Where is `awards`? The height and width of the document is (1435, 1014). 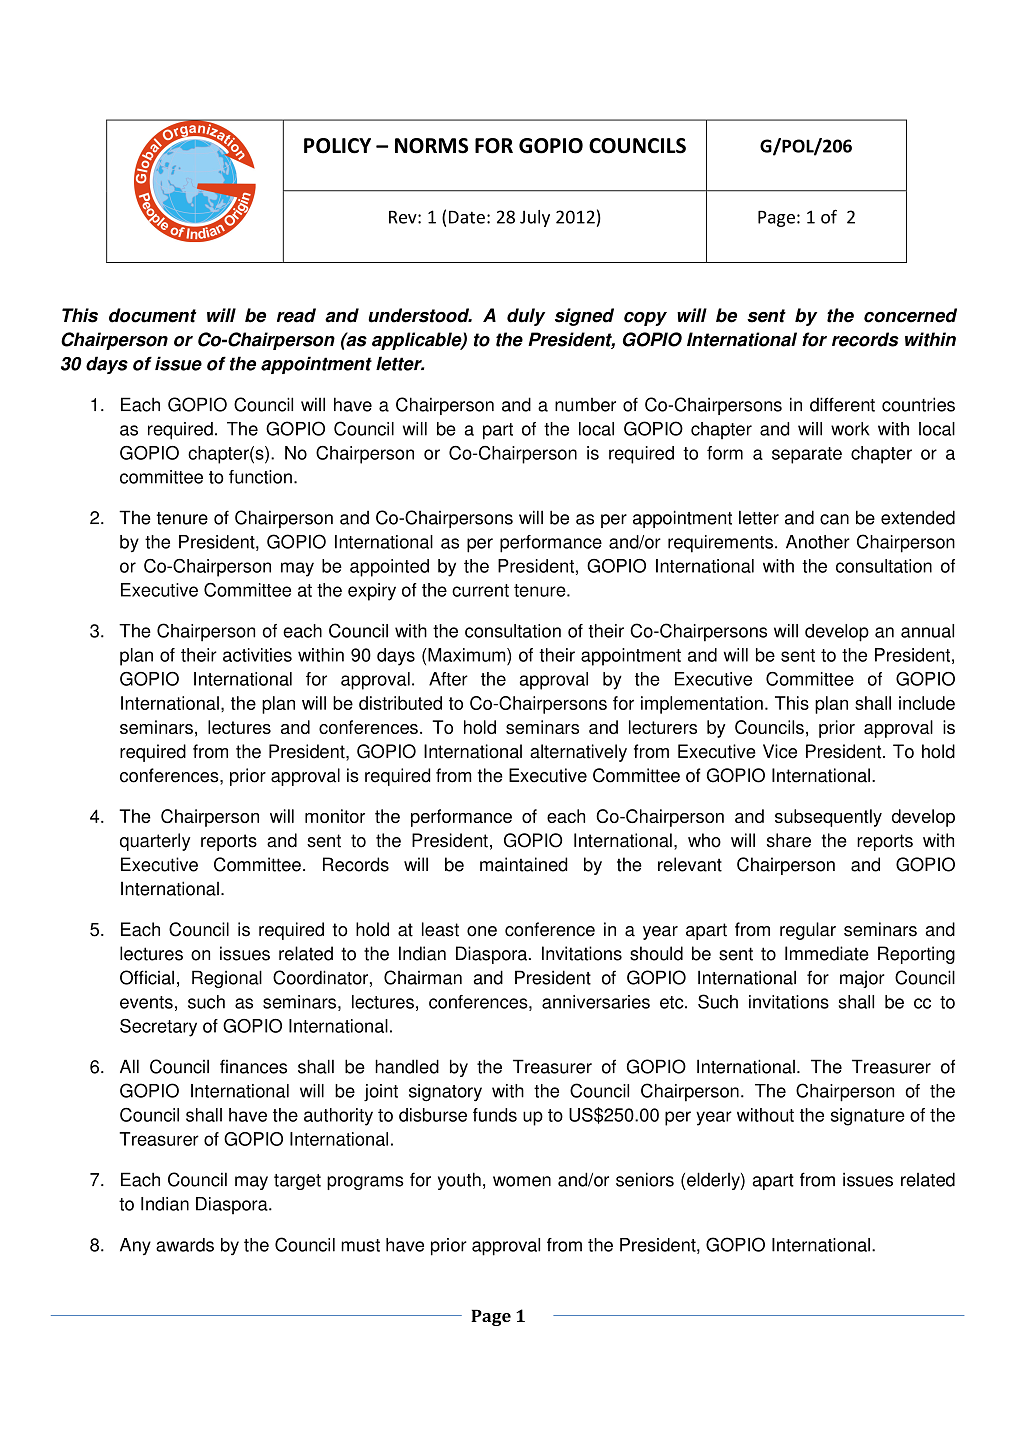
awards is located at coordinates (185, 1245).
